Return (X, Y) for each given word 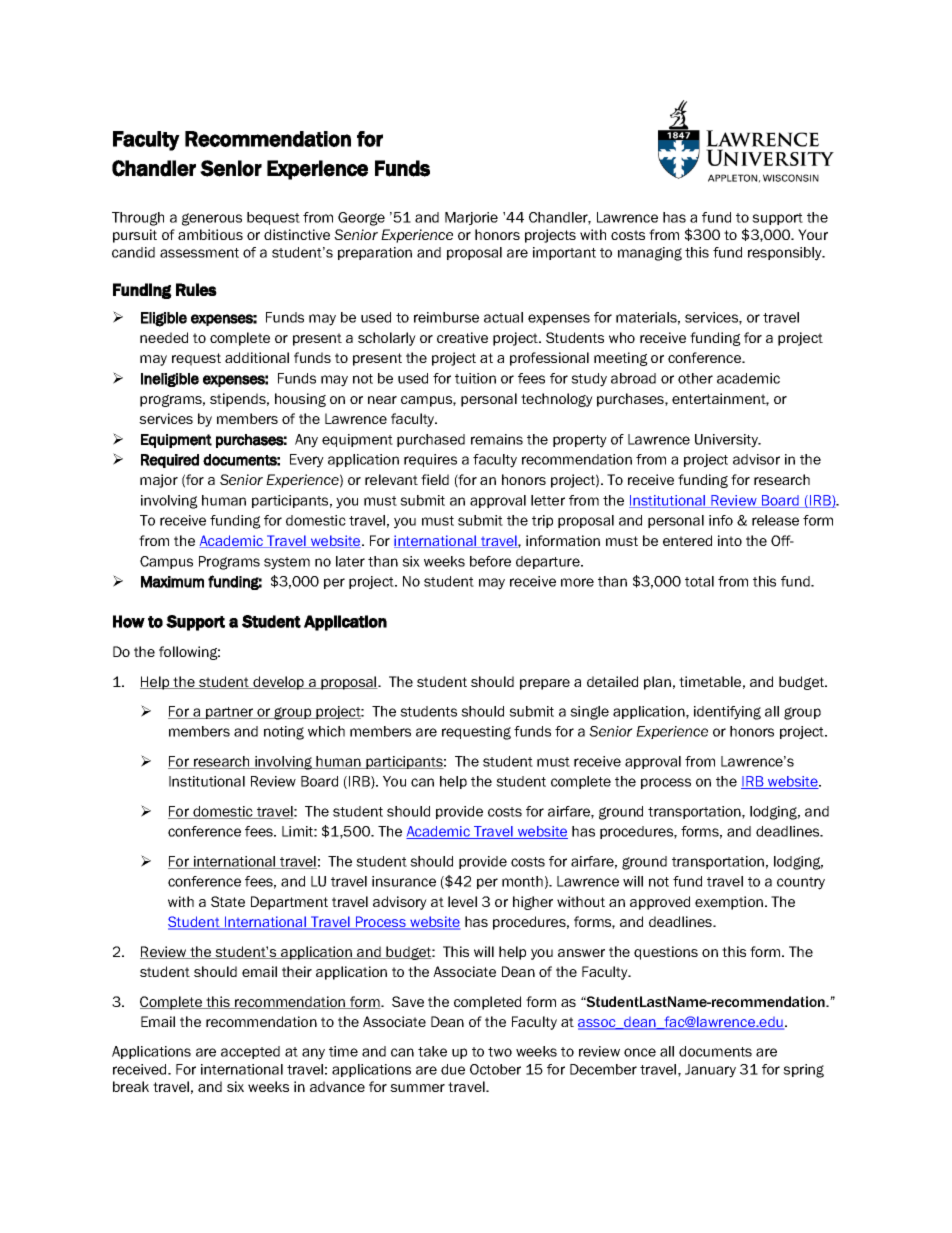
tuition (475, 378)
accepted (250, 1052)
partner (230, 713)
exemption (729, 903)
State (228, 901)
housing (300, 400)
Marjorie (471, 218)
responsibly (786, 254)
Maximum (172, 582)
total (699, 581)
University (727, 441)
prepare (545, 684)
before (490, 561)
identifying (727, 713)
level (462, 901)
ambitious (210, 234)
